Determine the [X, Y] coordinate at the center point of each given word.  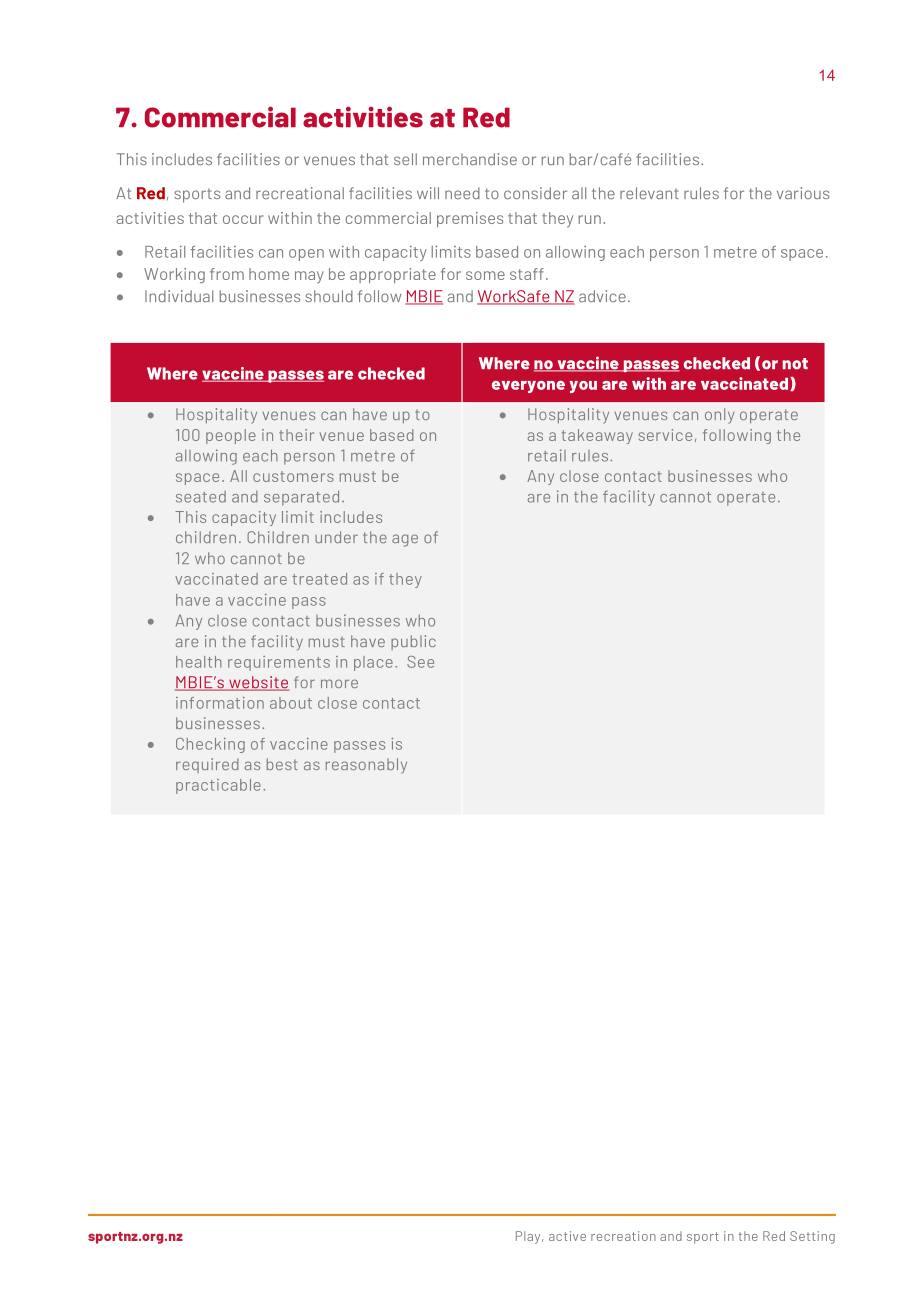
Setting [812, 1237]
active [567, 1236]
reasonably [366, 766]
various [803, 193]
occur [243, 219]
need [462, 193]
